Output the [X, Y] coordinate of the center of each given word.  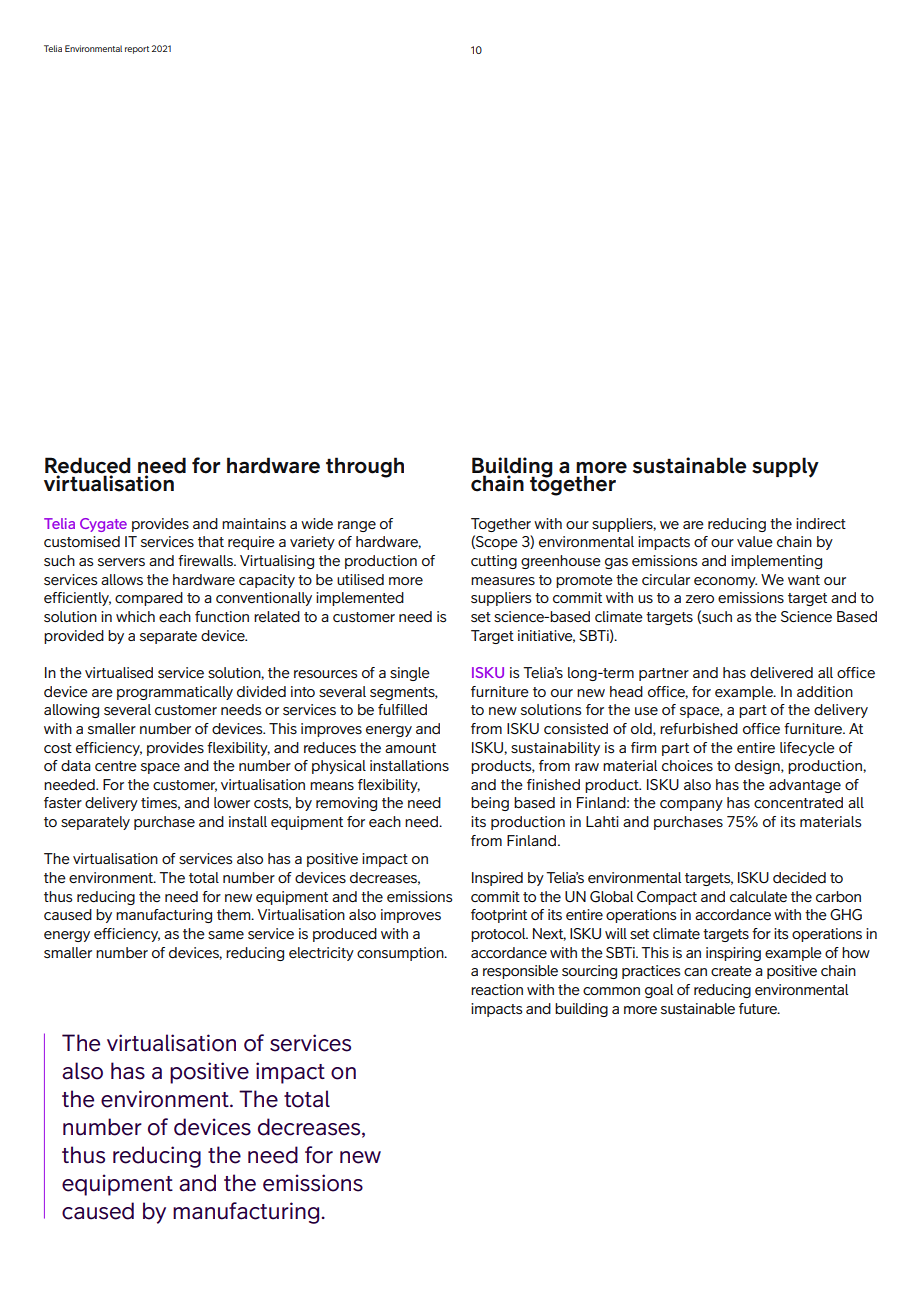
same [226, 935]
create [731, 971]
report [137, 50]
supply [785, 467]
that [211, 541]
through [365, 467]
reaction [497, 989]
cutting [494, 562]
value [755, 541]
